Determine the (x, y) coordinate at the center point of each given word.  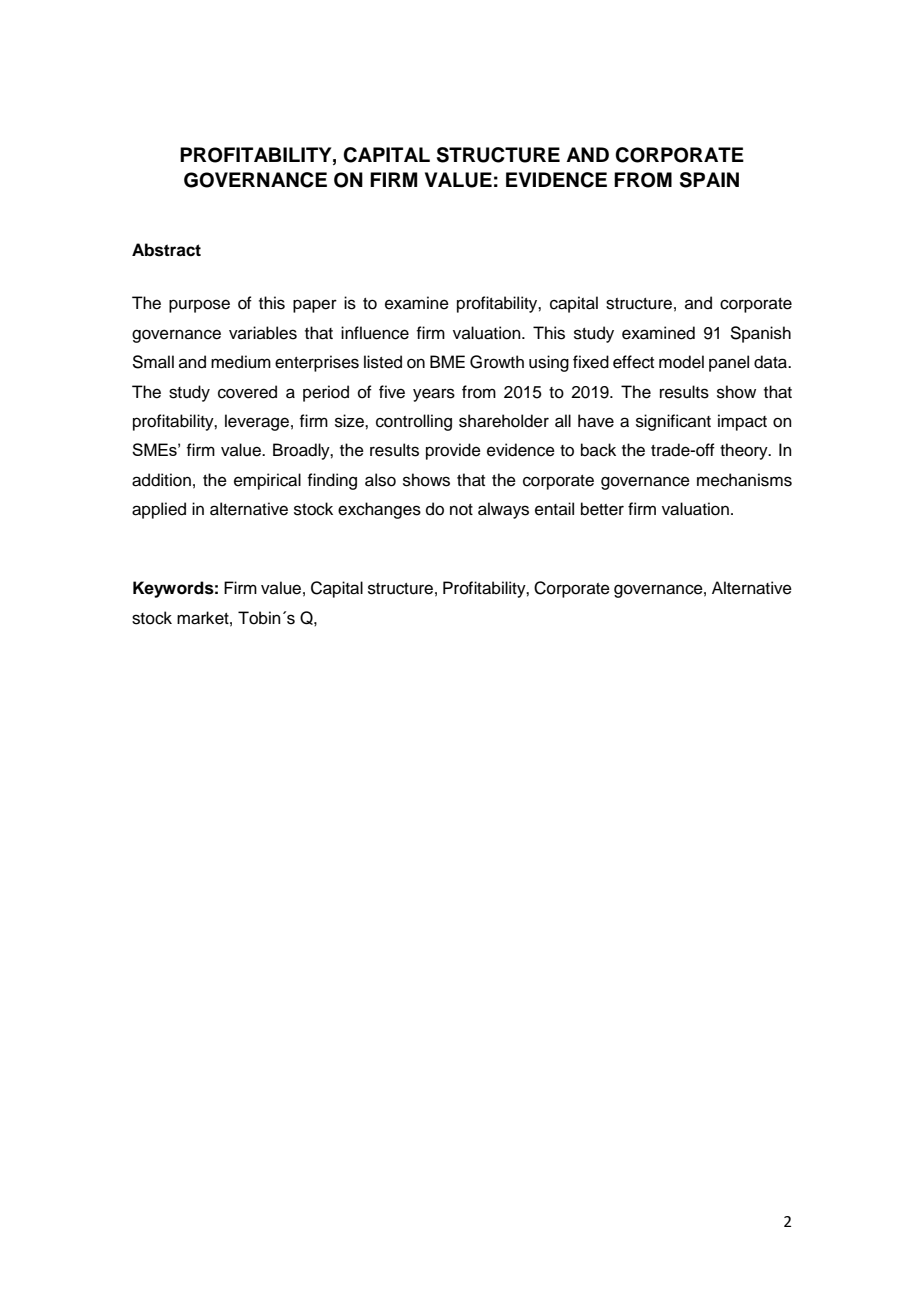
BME (447, 361)
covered (247, 392)
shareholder (504, 421)
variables (263, 333)
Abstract (166, 250)
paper (315, 306)
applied (159, 510)
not (461, 510)
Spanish (760, 334)
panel (729, 363)
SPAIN (709, 180)
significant (673, 422)
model (681, 362)
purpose (199, 306)
